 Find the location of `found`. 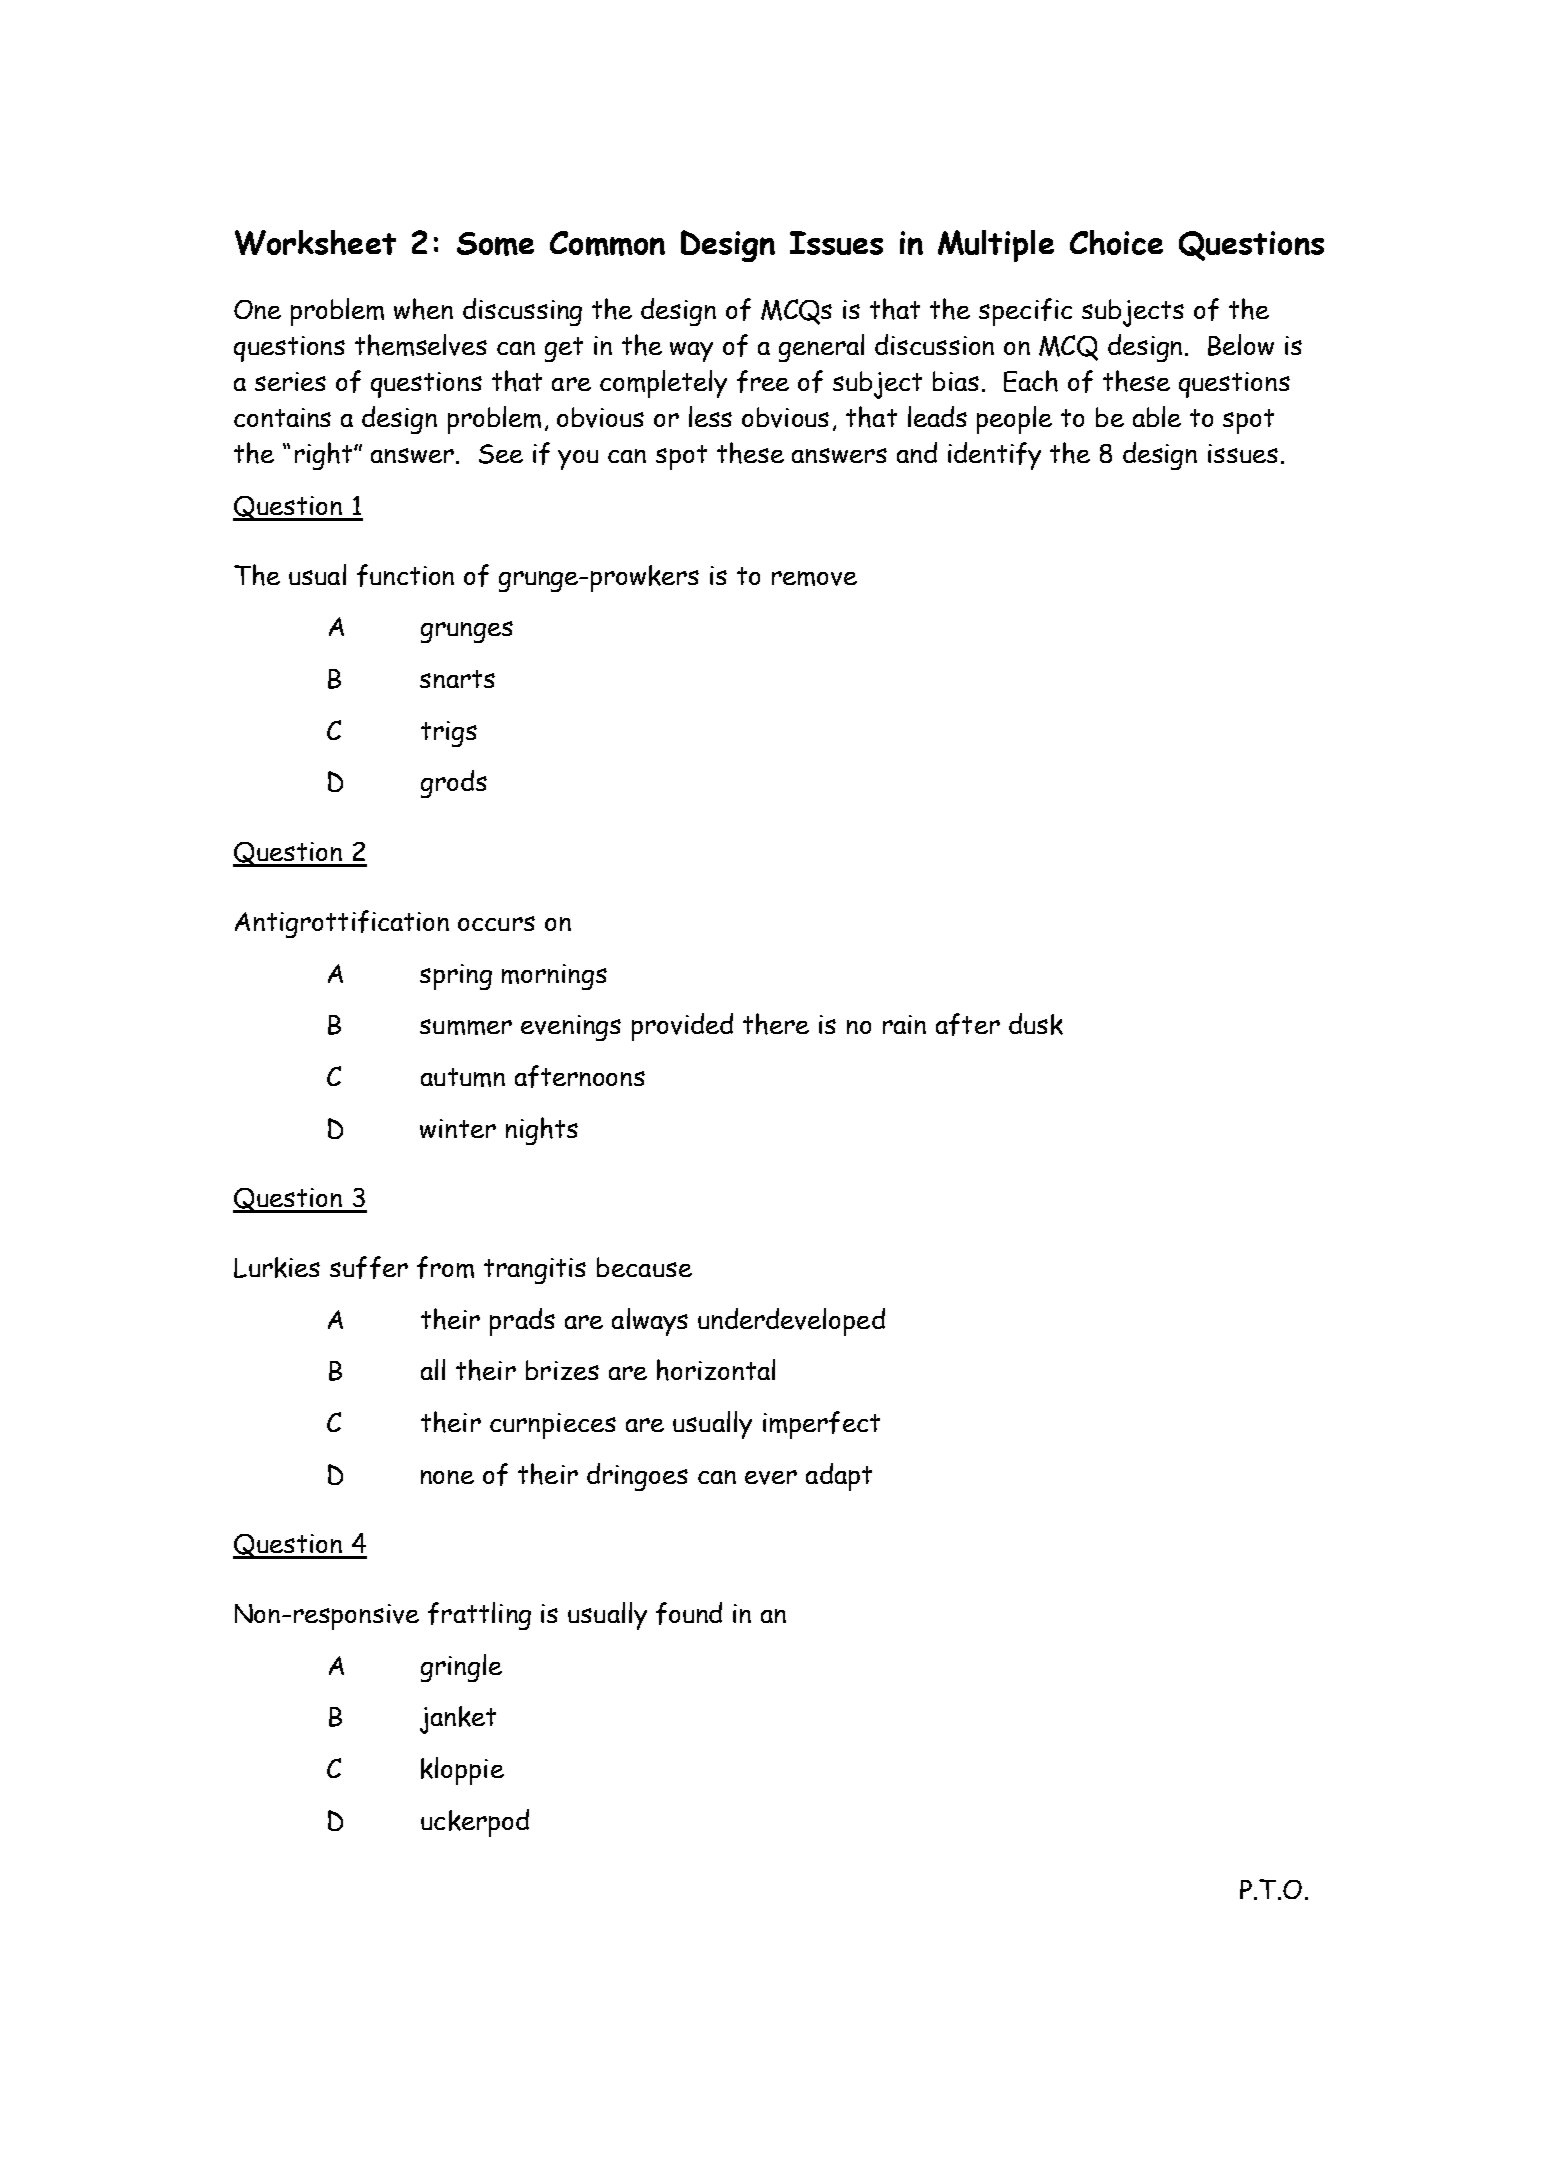

found is located at coordinates (689, 1613).
